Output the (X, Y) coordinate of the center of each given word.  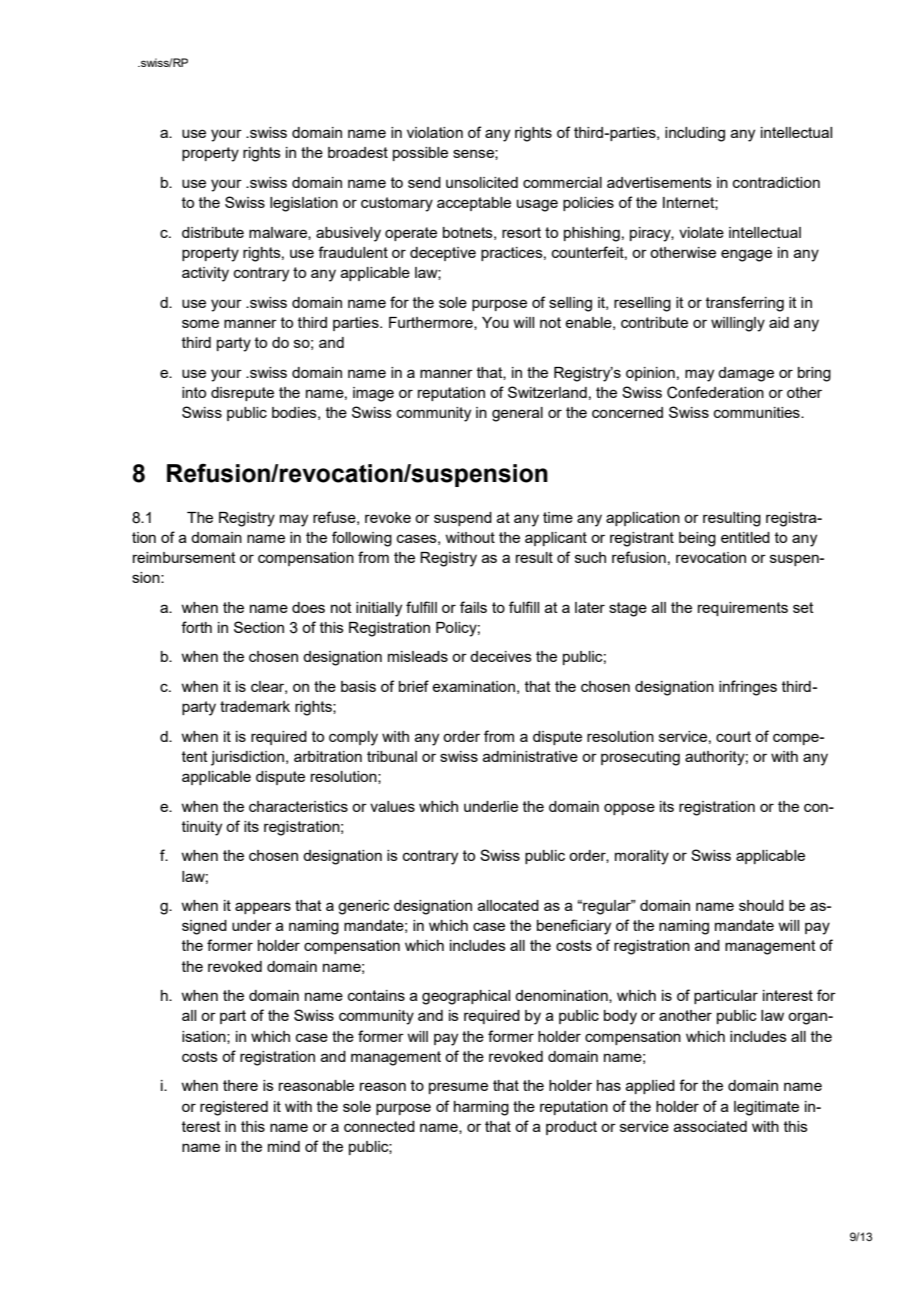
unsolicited (482, 182)
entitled (745, 537)
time (558, 517)
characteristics (298, 806)
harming (481, 1108)
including (695, 134)
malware (279, 233)
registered (234, 1108)
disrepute (242, 394)
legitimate (766, 1108)
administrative (530, 756)
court (733, 736)
